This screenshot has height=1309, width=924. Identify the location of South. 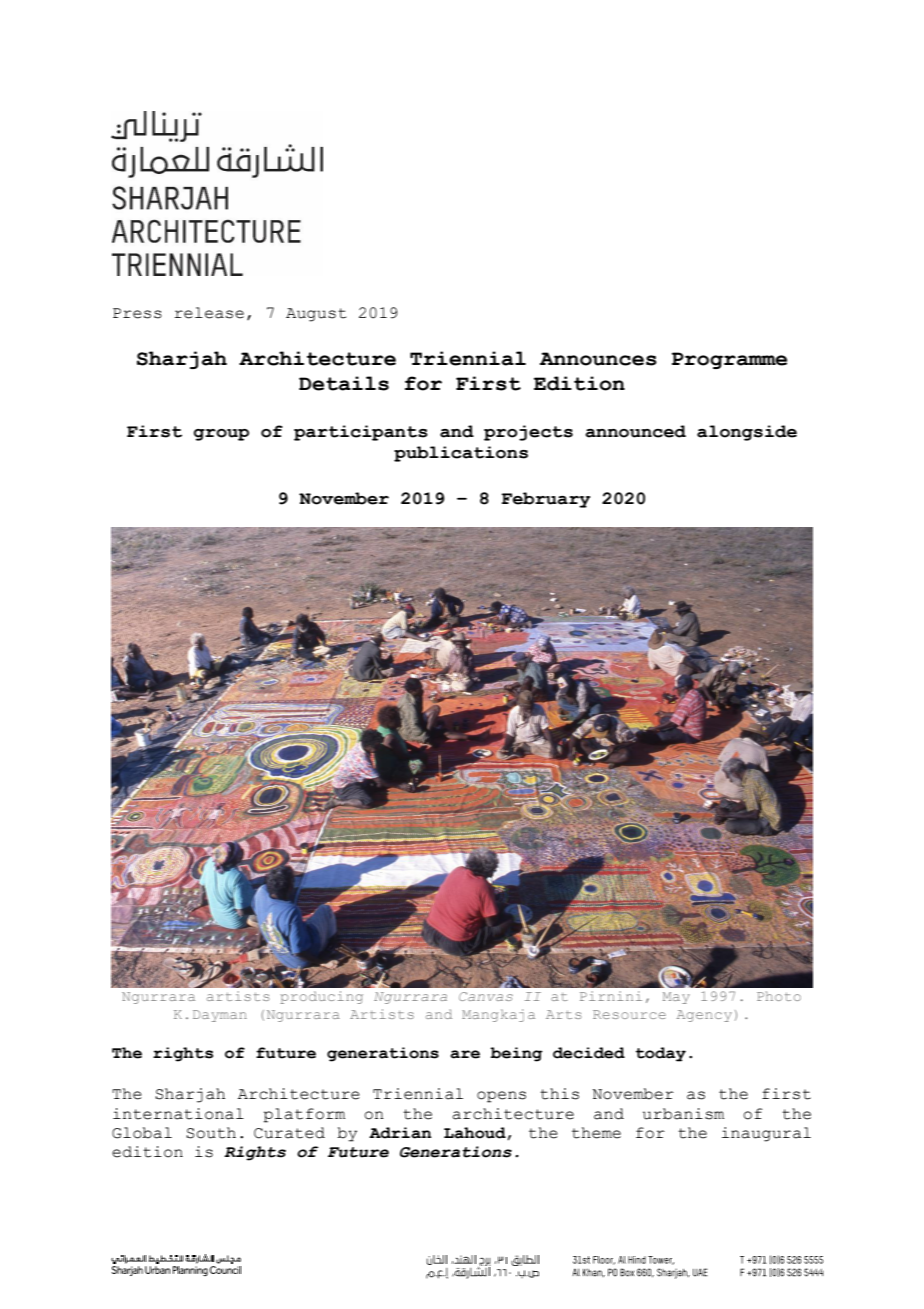
(211, 1133).
